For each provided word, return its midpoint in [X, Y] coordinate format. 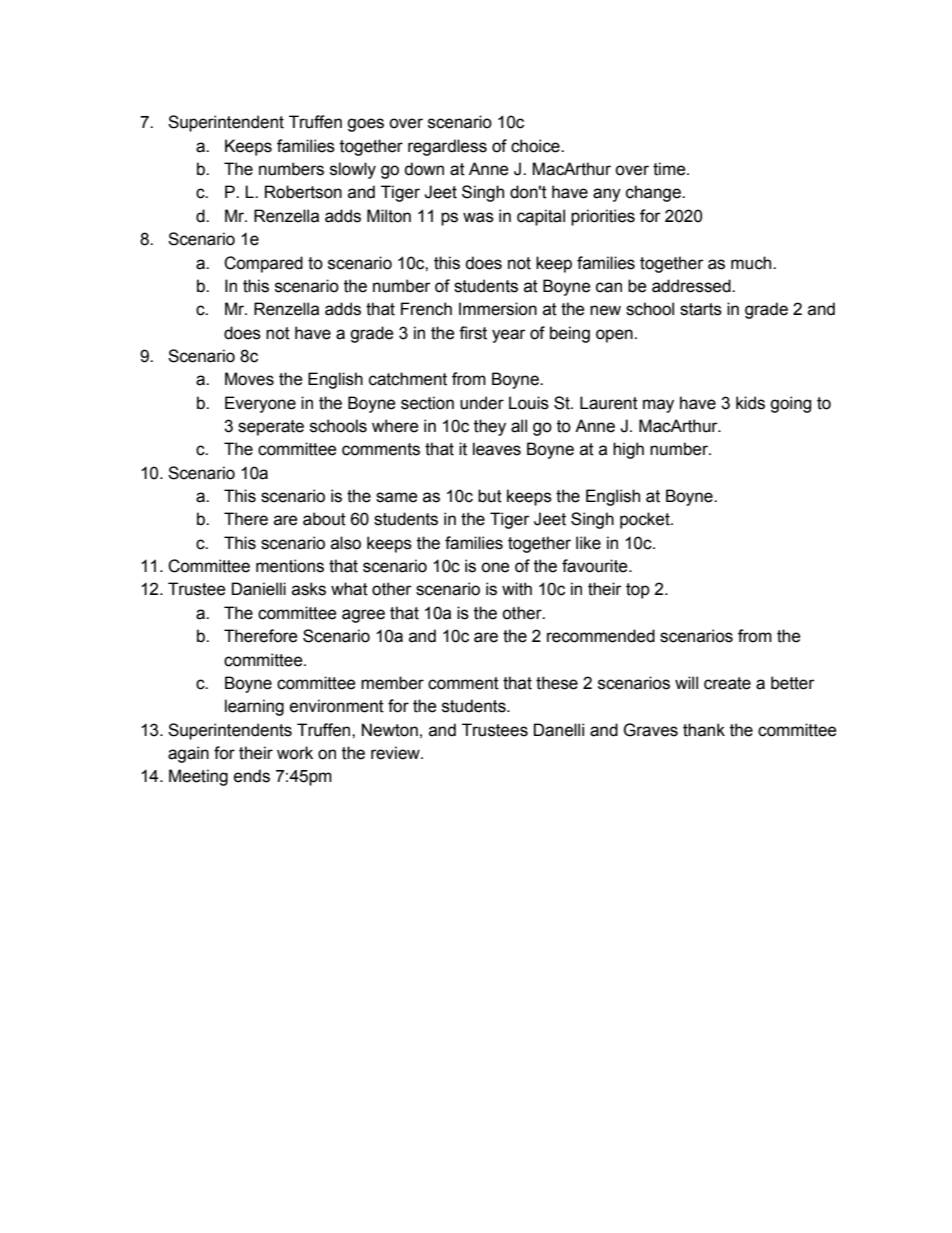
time [670, 169]
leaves [497, 449]
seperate [271, 428]
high [628, 450]
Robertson [303, 192]
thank [704, 730]
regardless [447, 147]
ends [252, 776]
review [396, 753]
